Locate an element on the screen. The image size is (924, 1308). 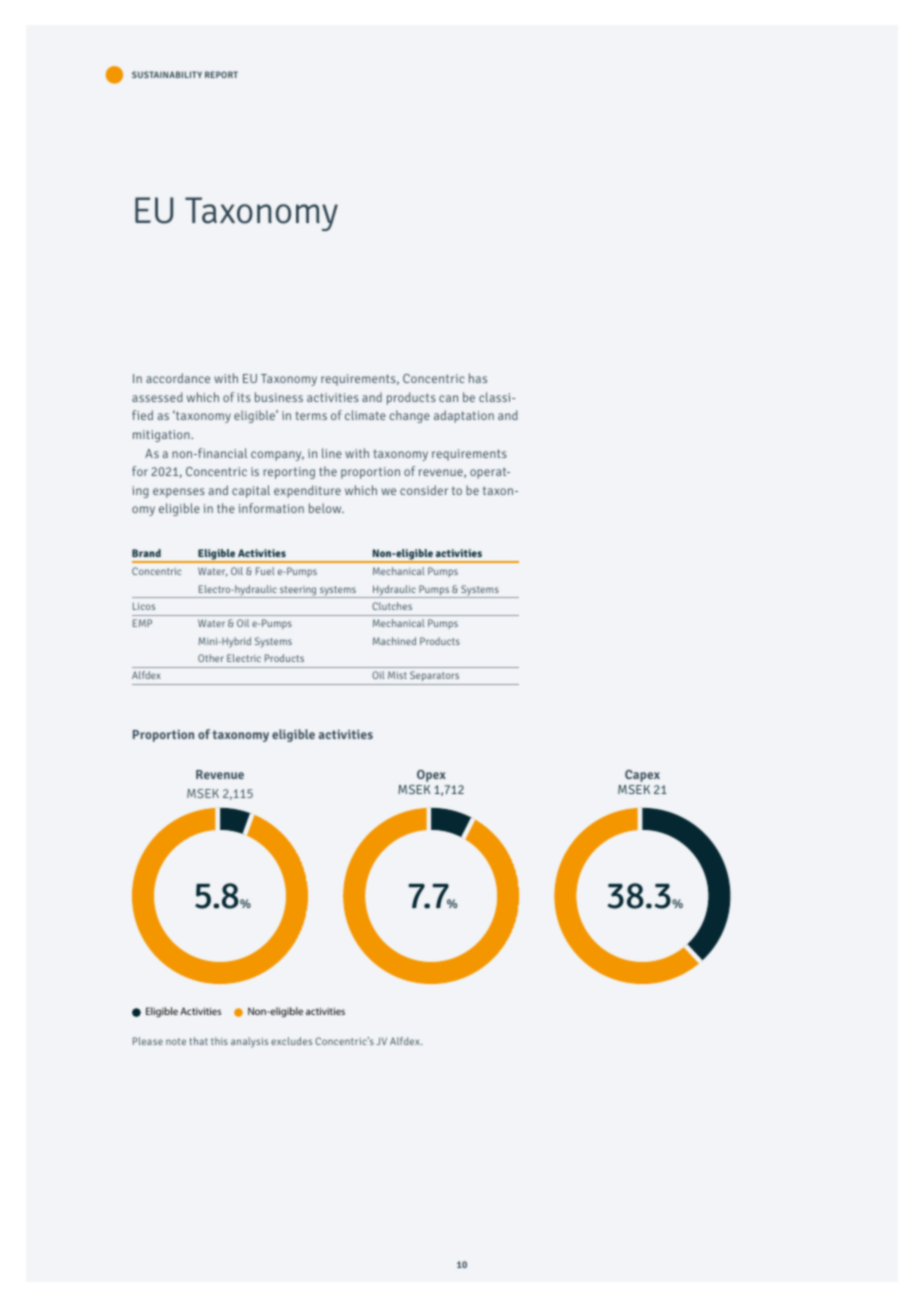
has is located at coordinates (478, 378).
